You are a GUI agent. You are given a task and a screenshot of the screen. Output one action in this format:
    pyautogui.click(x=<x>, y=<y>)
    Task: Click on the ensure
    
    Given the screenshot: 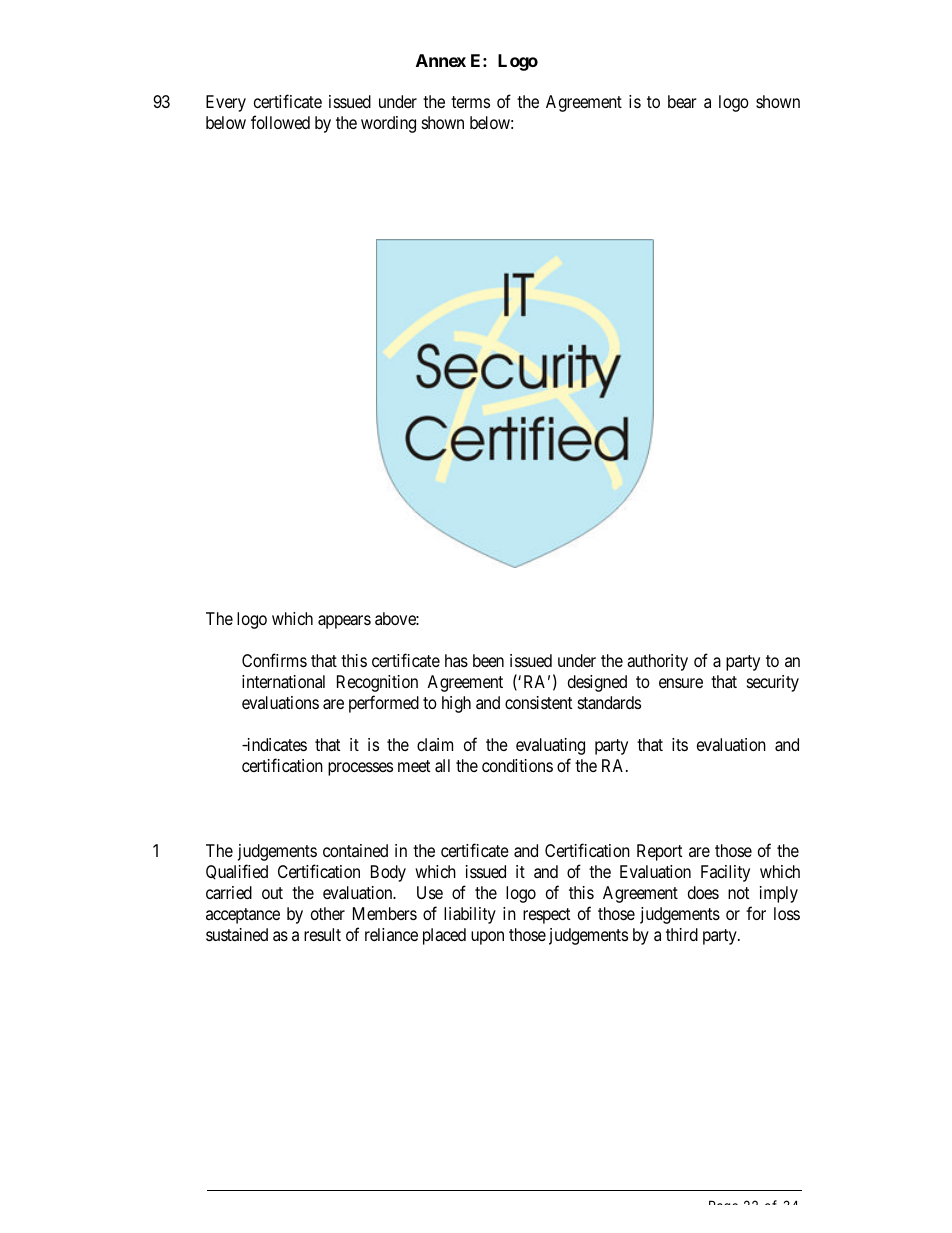 What is the action you would take?
    pyautogui.click(x=681, y=683)
